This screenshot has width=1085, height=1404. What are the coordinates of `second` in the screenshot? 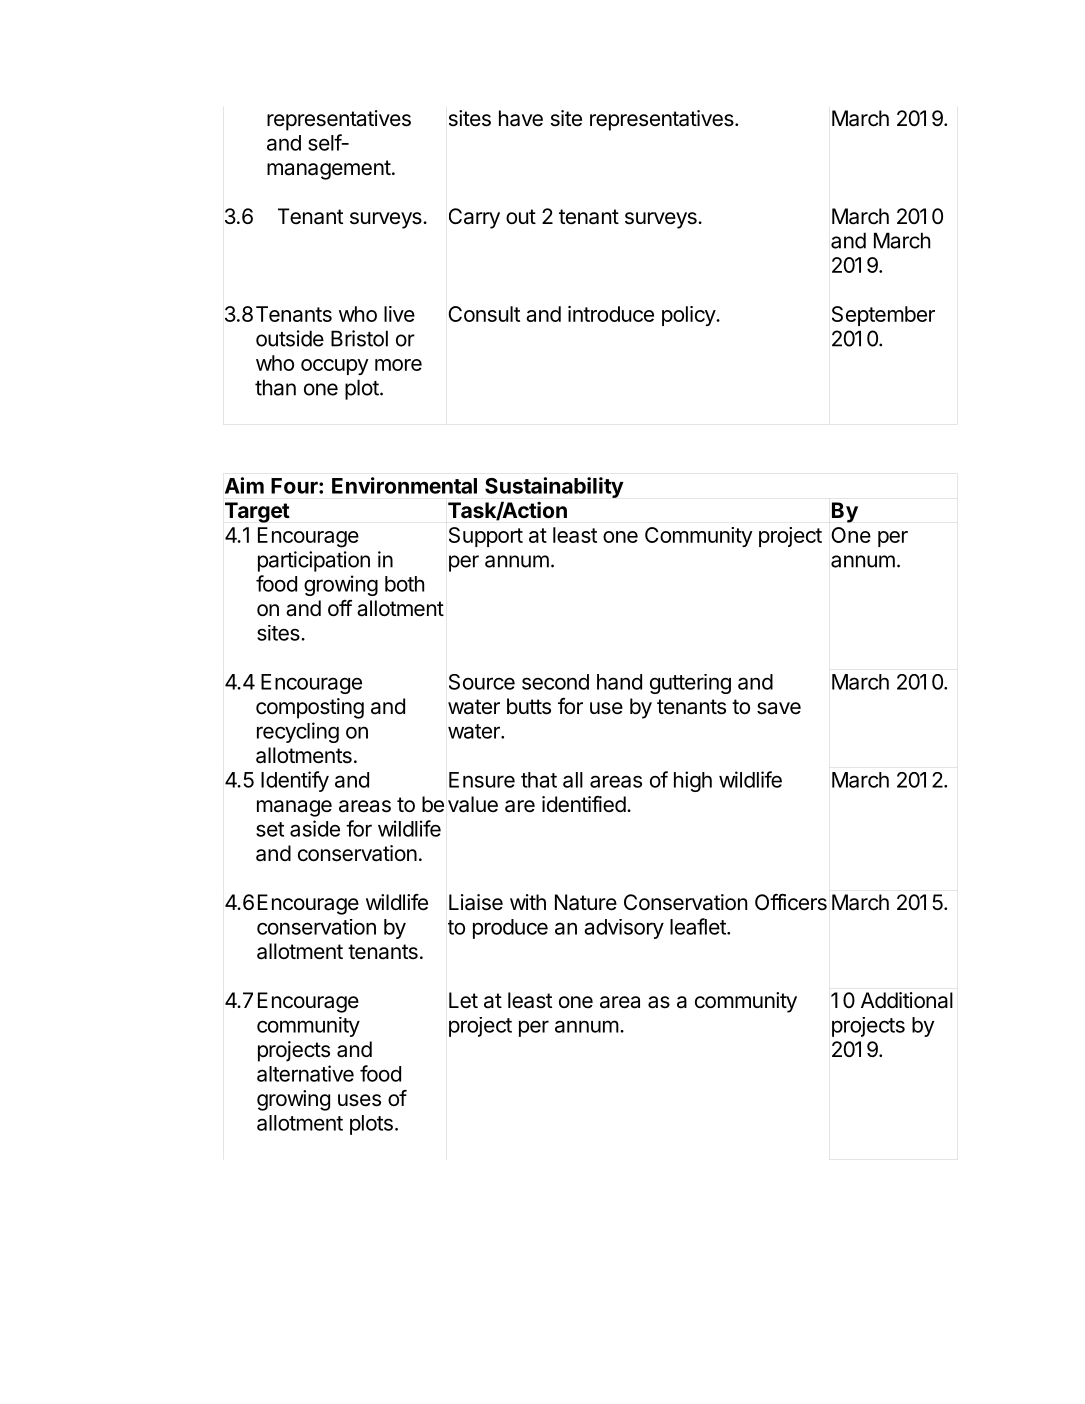 It's located at (555, 682).
